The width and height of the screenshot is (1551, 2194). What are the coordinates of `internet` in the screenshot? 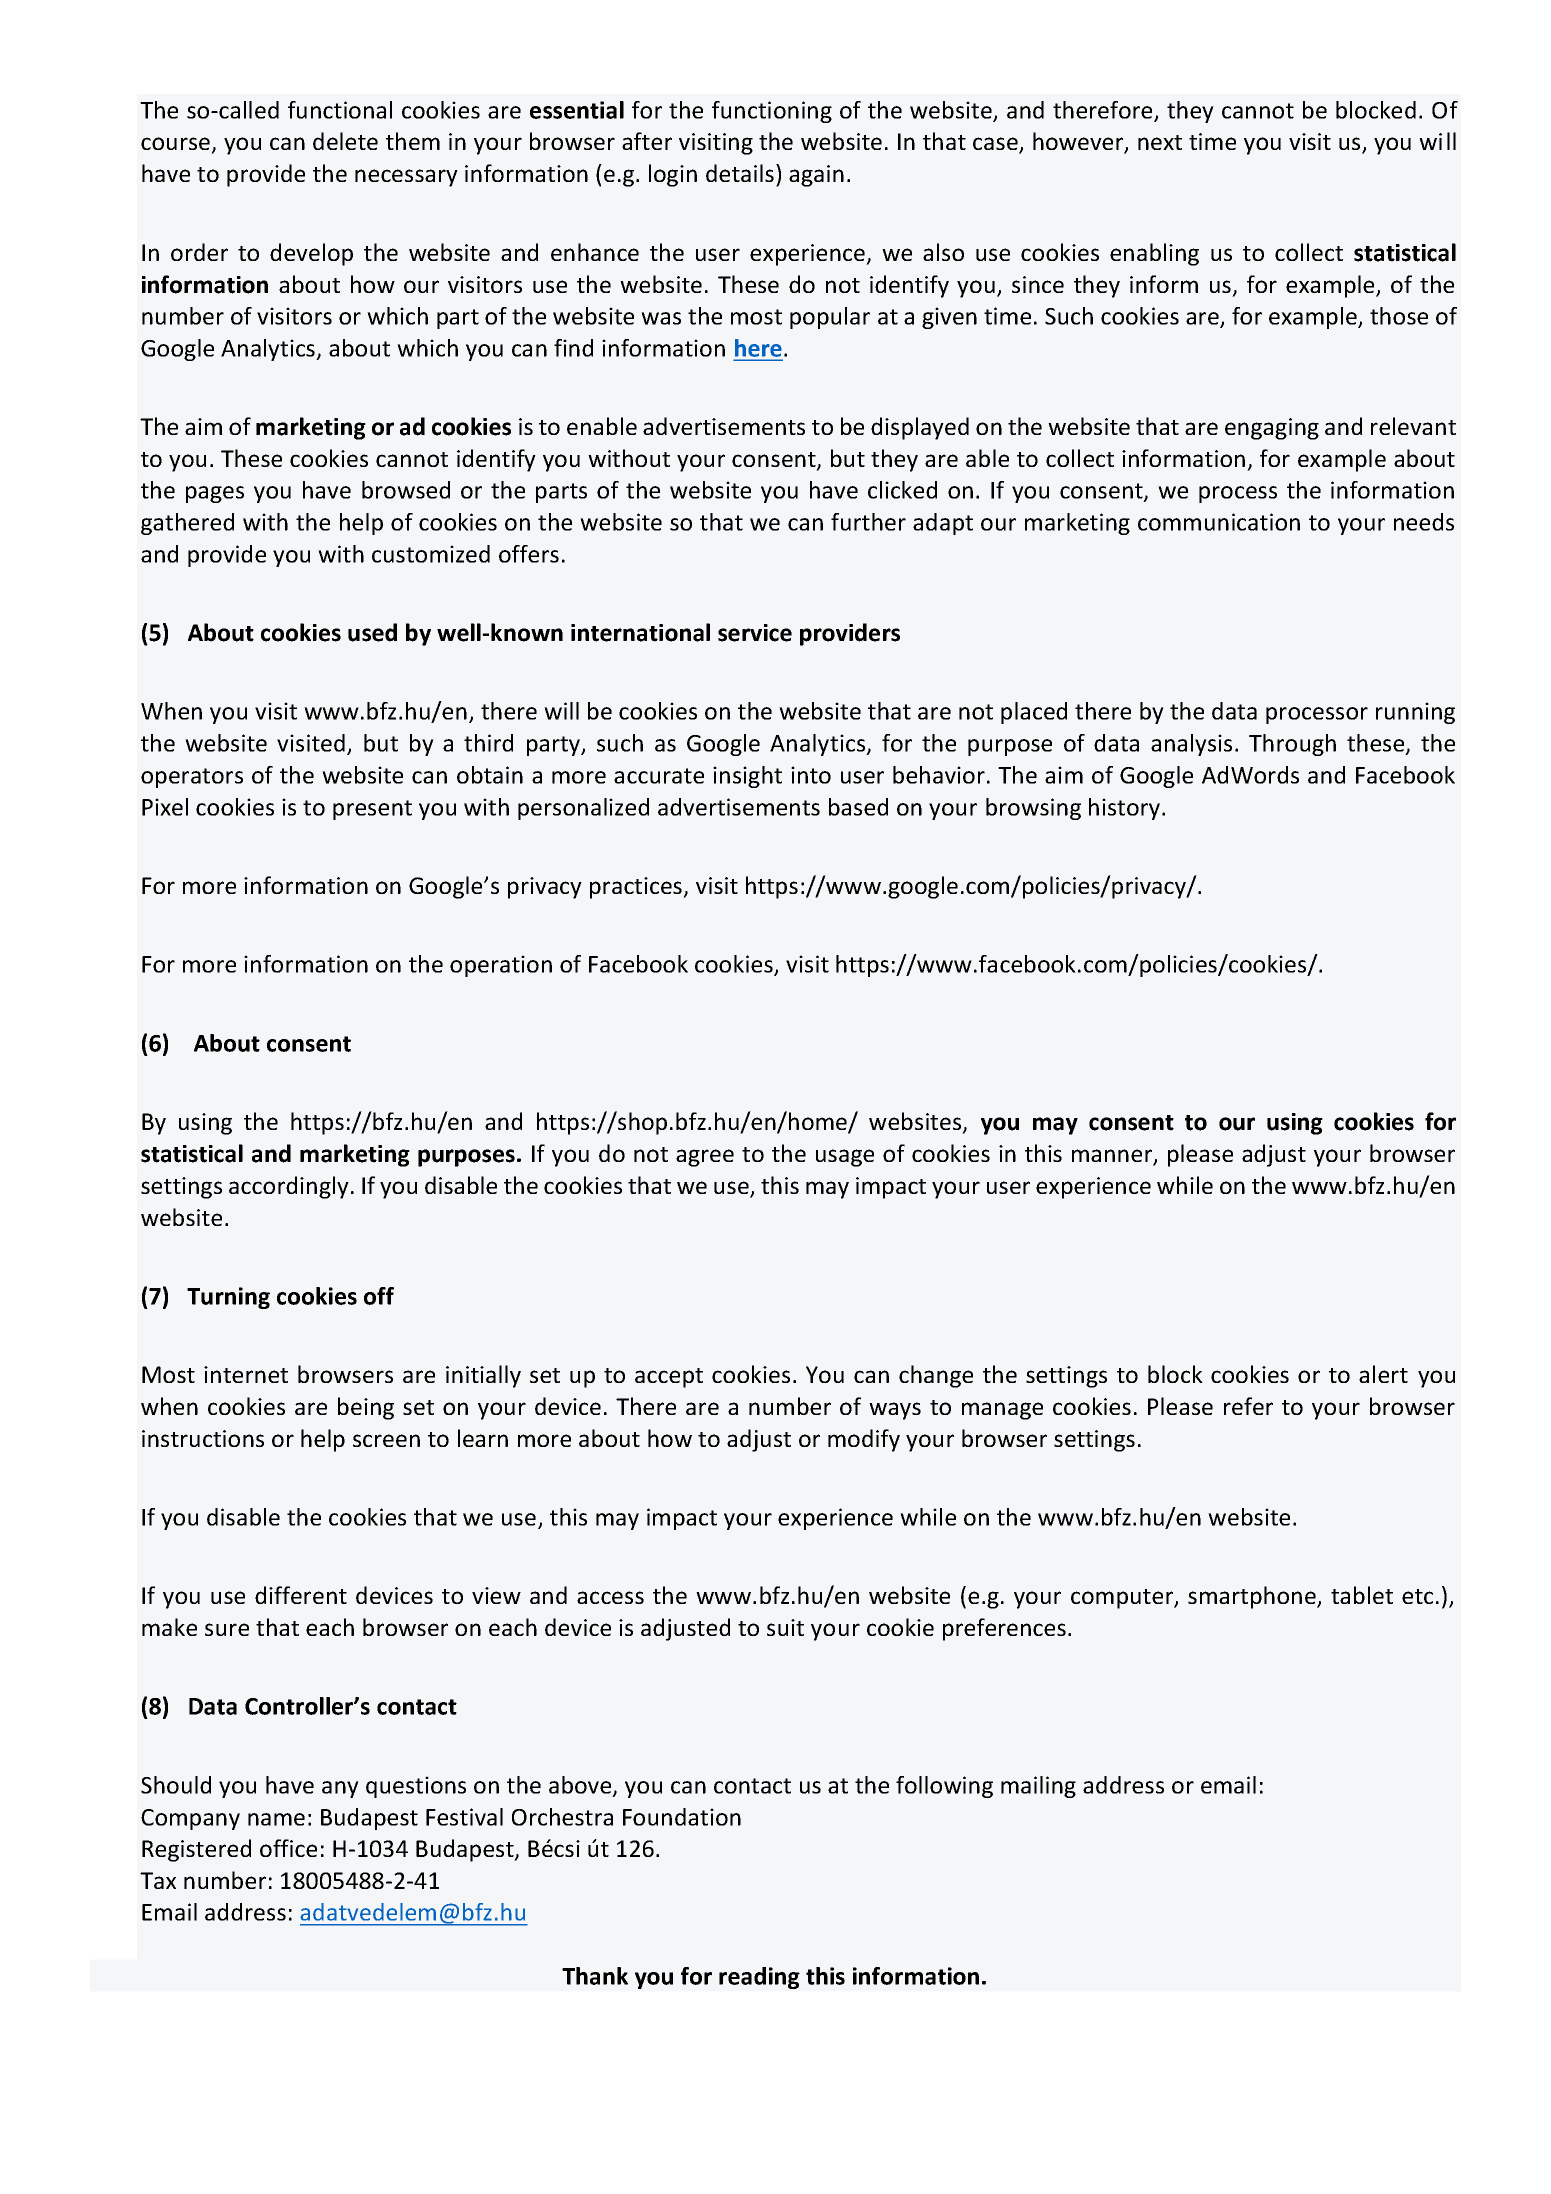 It's located at (246, 1374).
